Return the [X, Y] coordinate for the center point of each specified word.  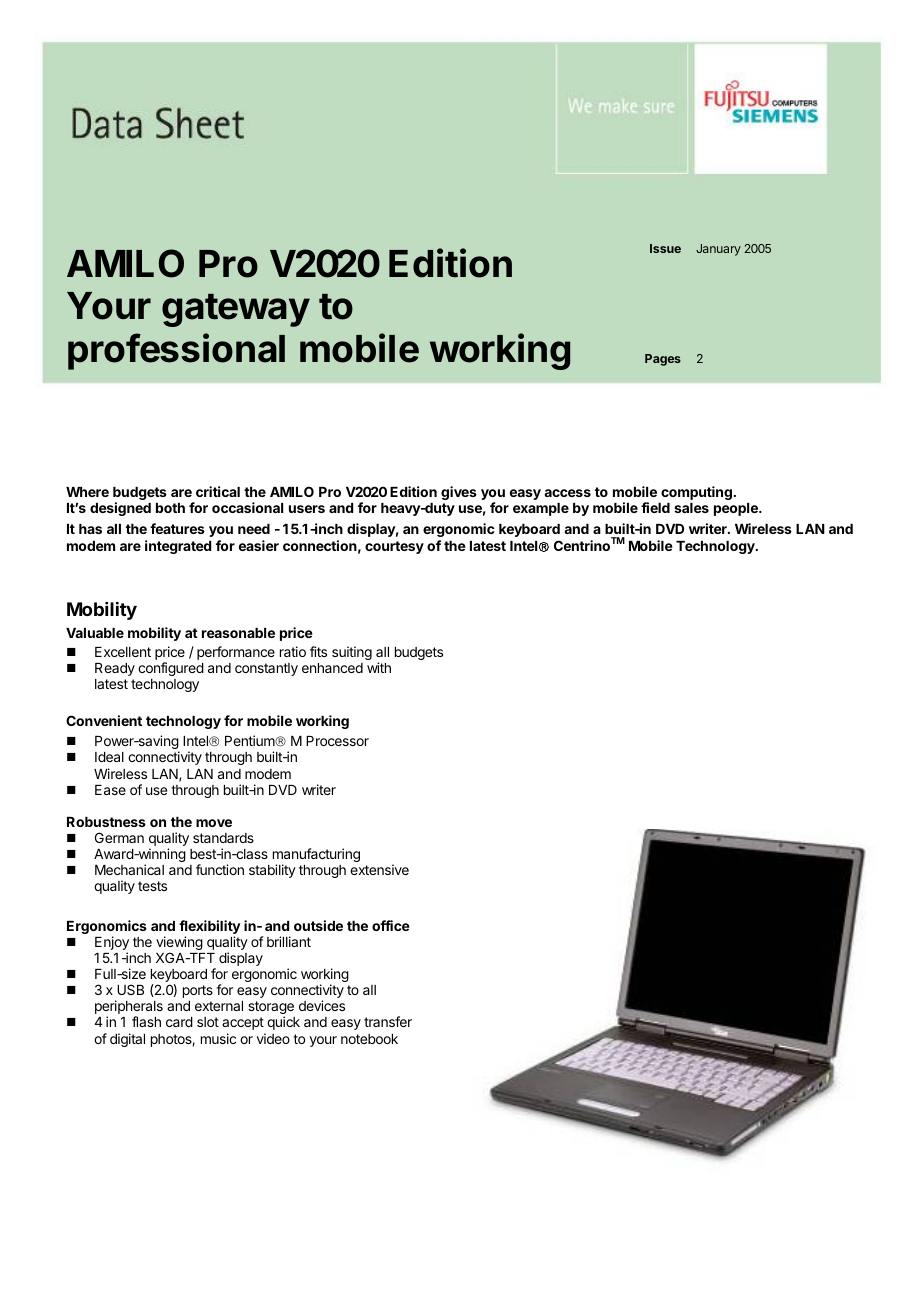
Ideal [109, 757]
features [177, 528]
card [179, 1022]
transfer [388, 1021]
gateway [236, 310]
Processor [337, 741]
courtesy [394, 547]
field [655, 507]
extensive [379, 869]
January [718, 250]
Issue [665, 248]
